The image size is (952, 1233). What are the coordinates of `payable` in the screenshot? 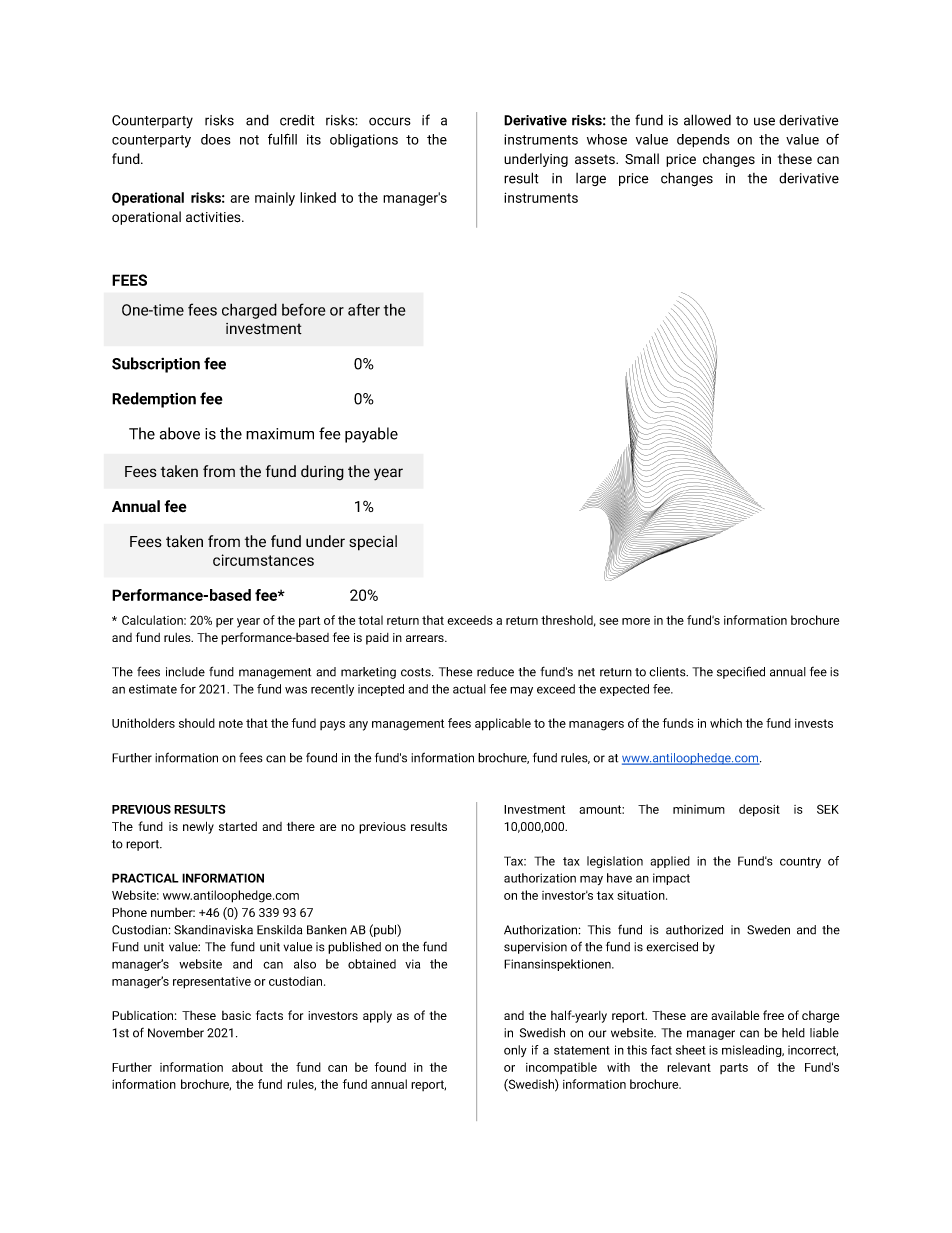 It's located at (371, 435).
